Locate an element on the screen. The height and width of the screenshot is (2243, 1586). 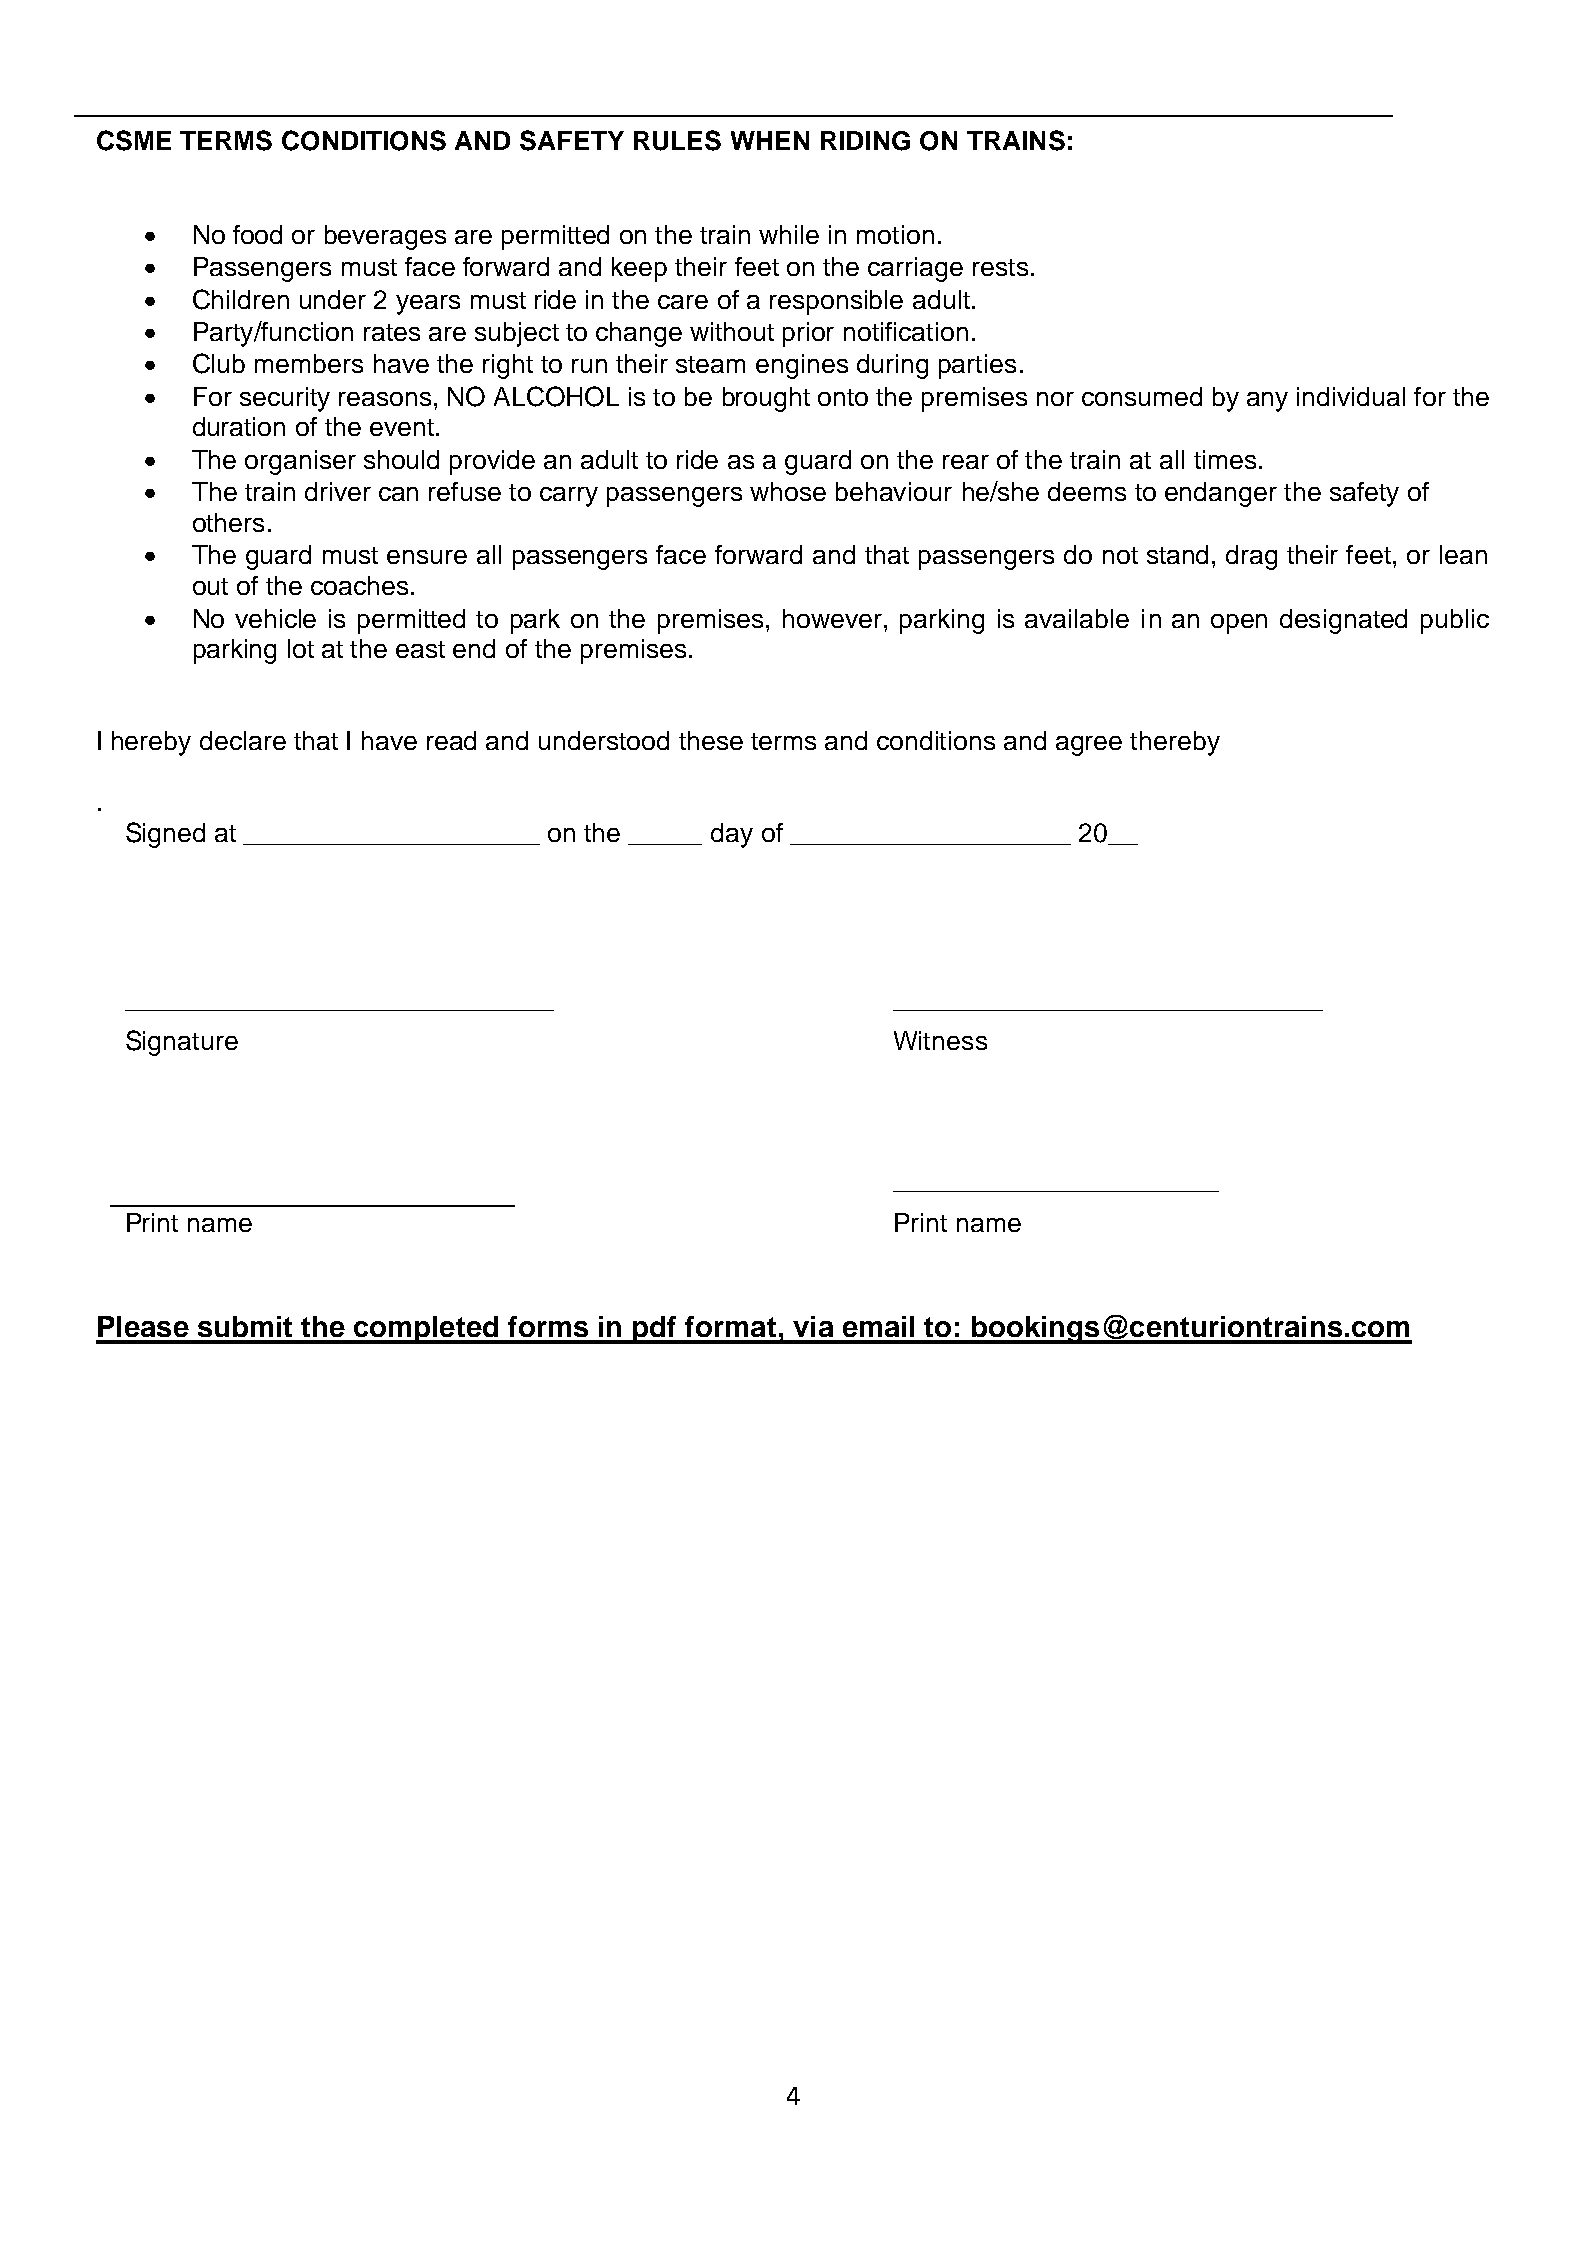
Signed is located at coordinates (165, 835).
